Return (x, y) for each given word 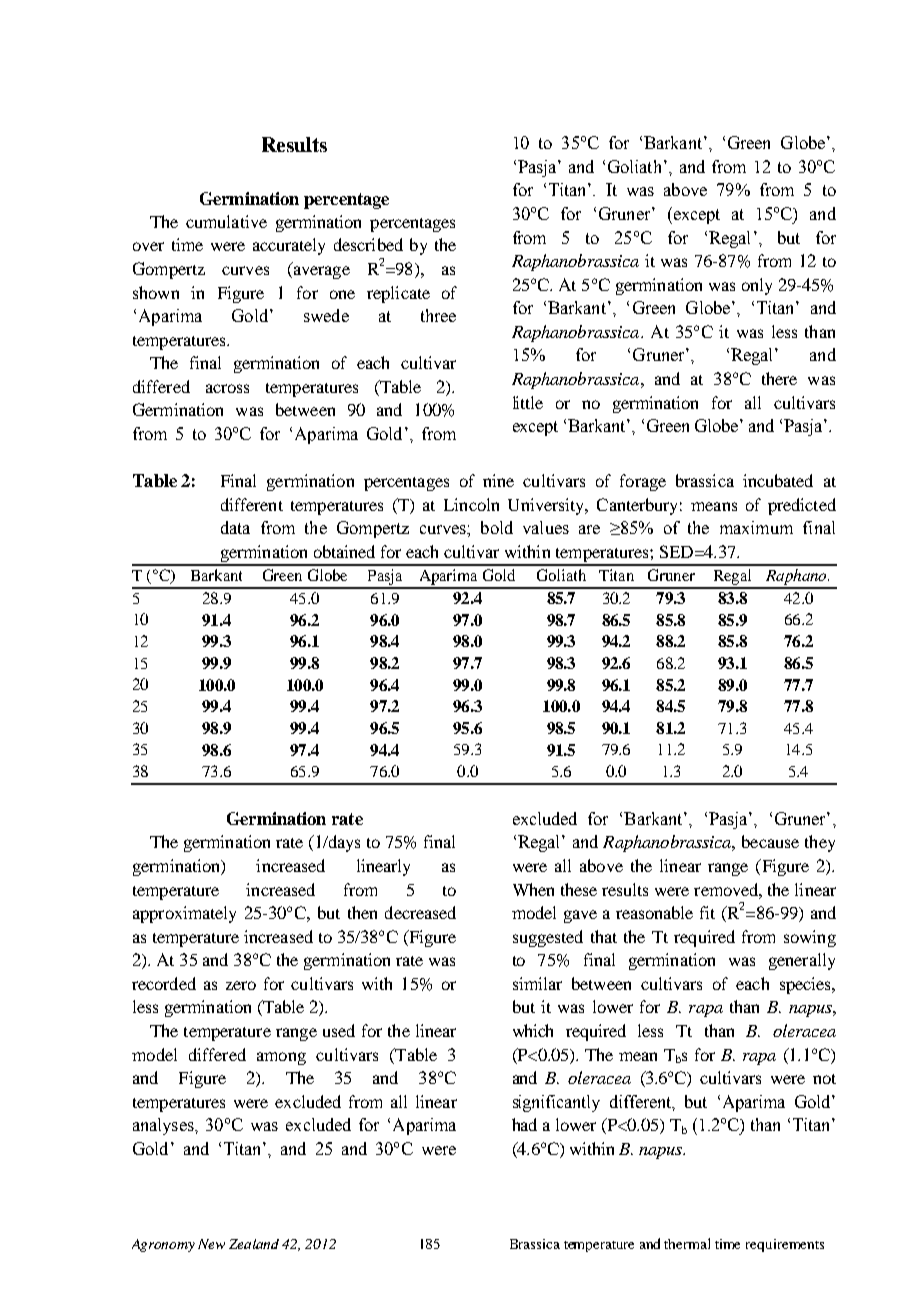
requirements (785, 1245)
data (235, 527)
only (757, 286)
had (524, 1124)
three (438, 315)
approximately (184, 914)
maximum (756, 527)
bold (497, 527)
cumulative (226, 221)
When (533, 889)
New (211, 1244)
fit (707, 912)
